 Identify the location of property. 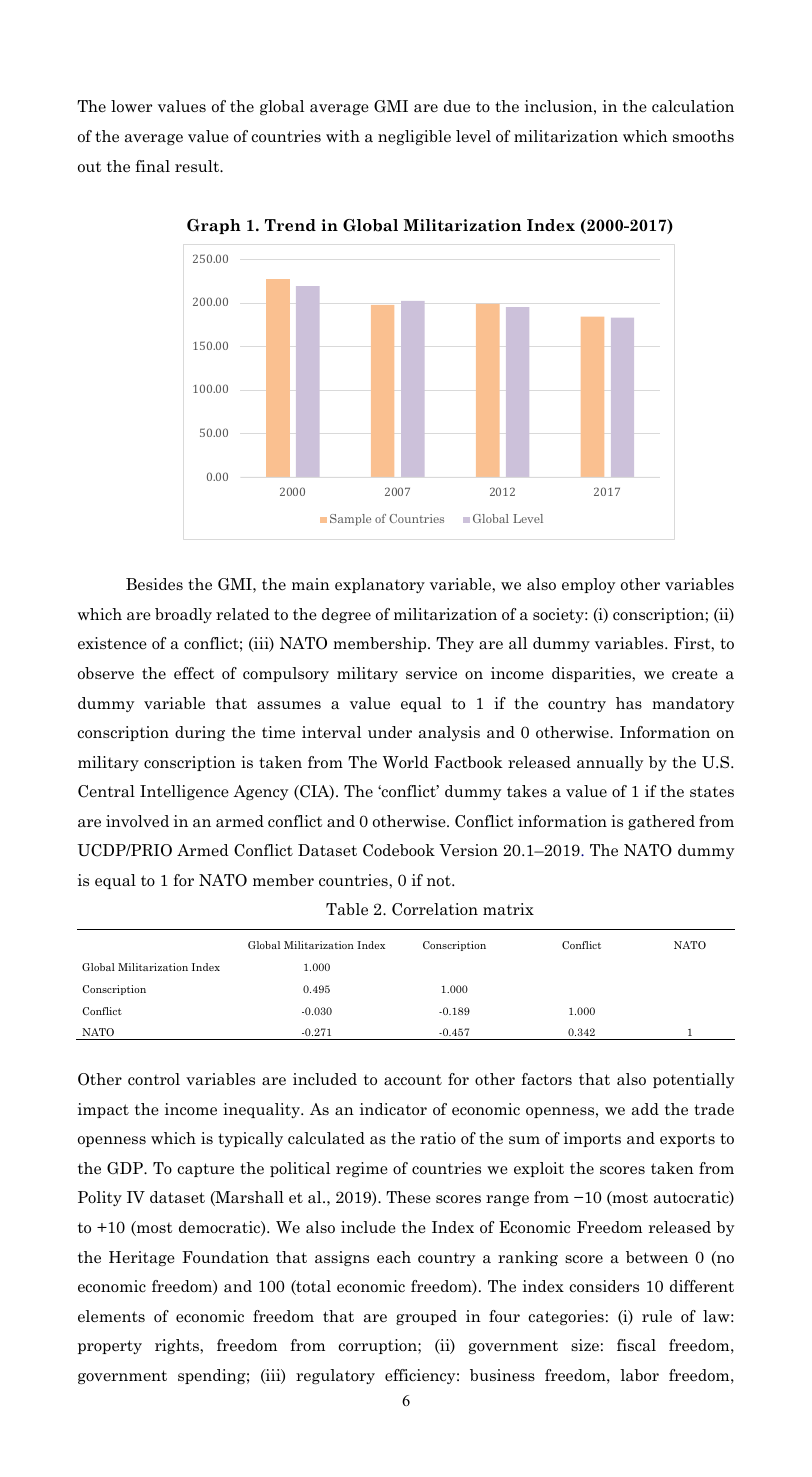
(110, 1347).
